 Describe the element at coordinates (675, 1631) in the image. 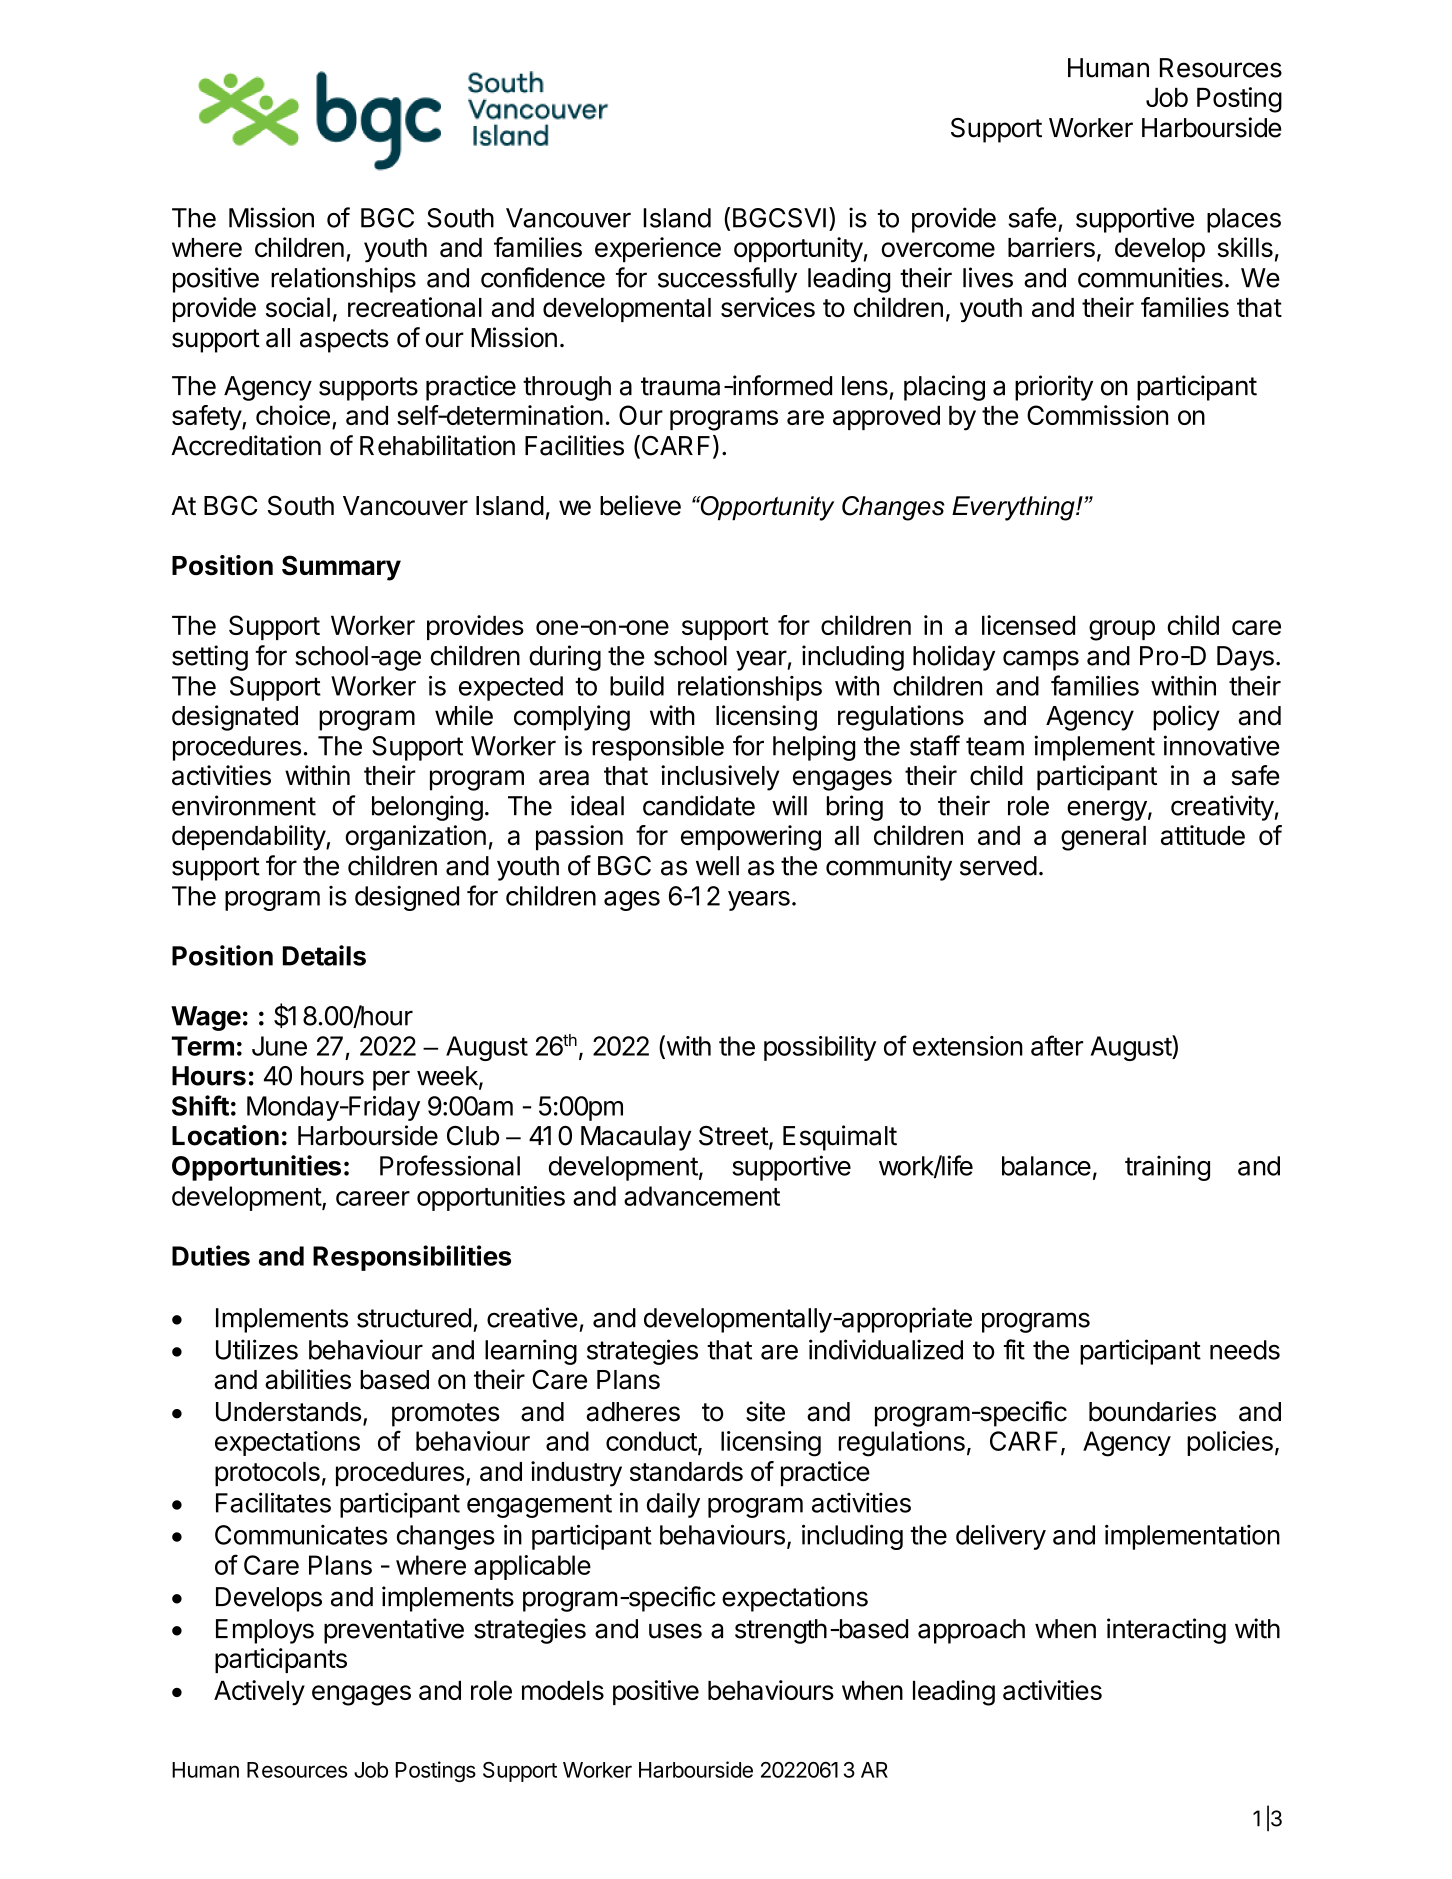

I see `uses` at that location.
